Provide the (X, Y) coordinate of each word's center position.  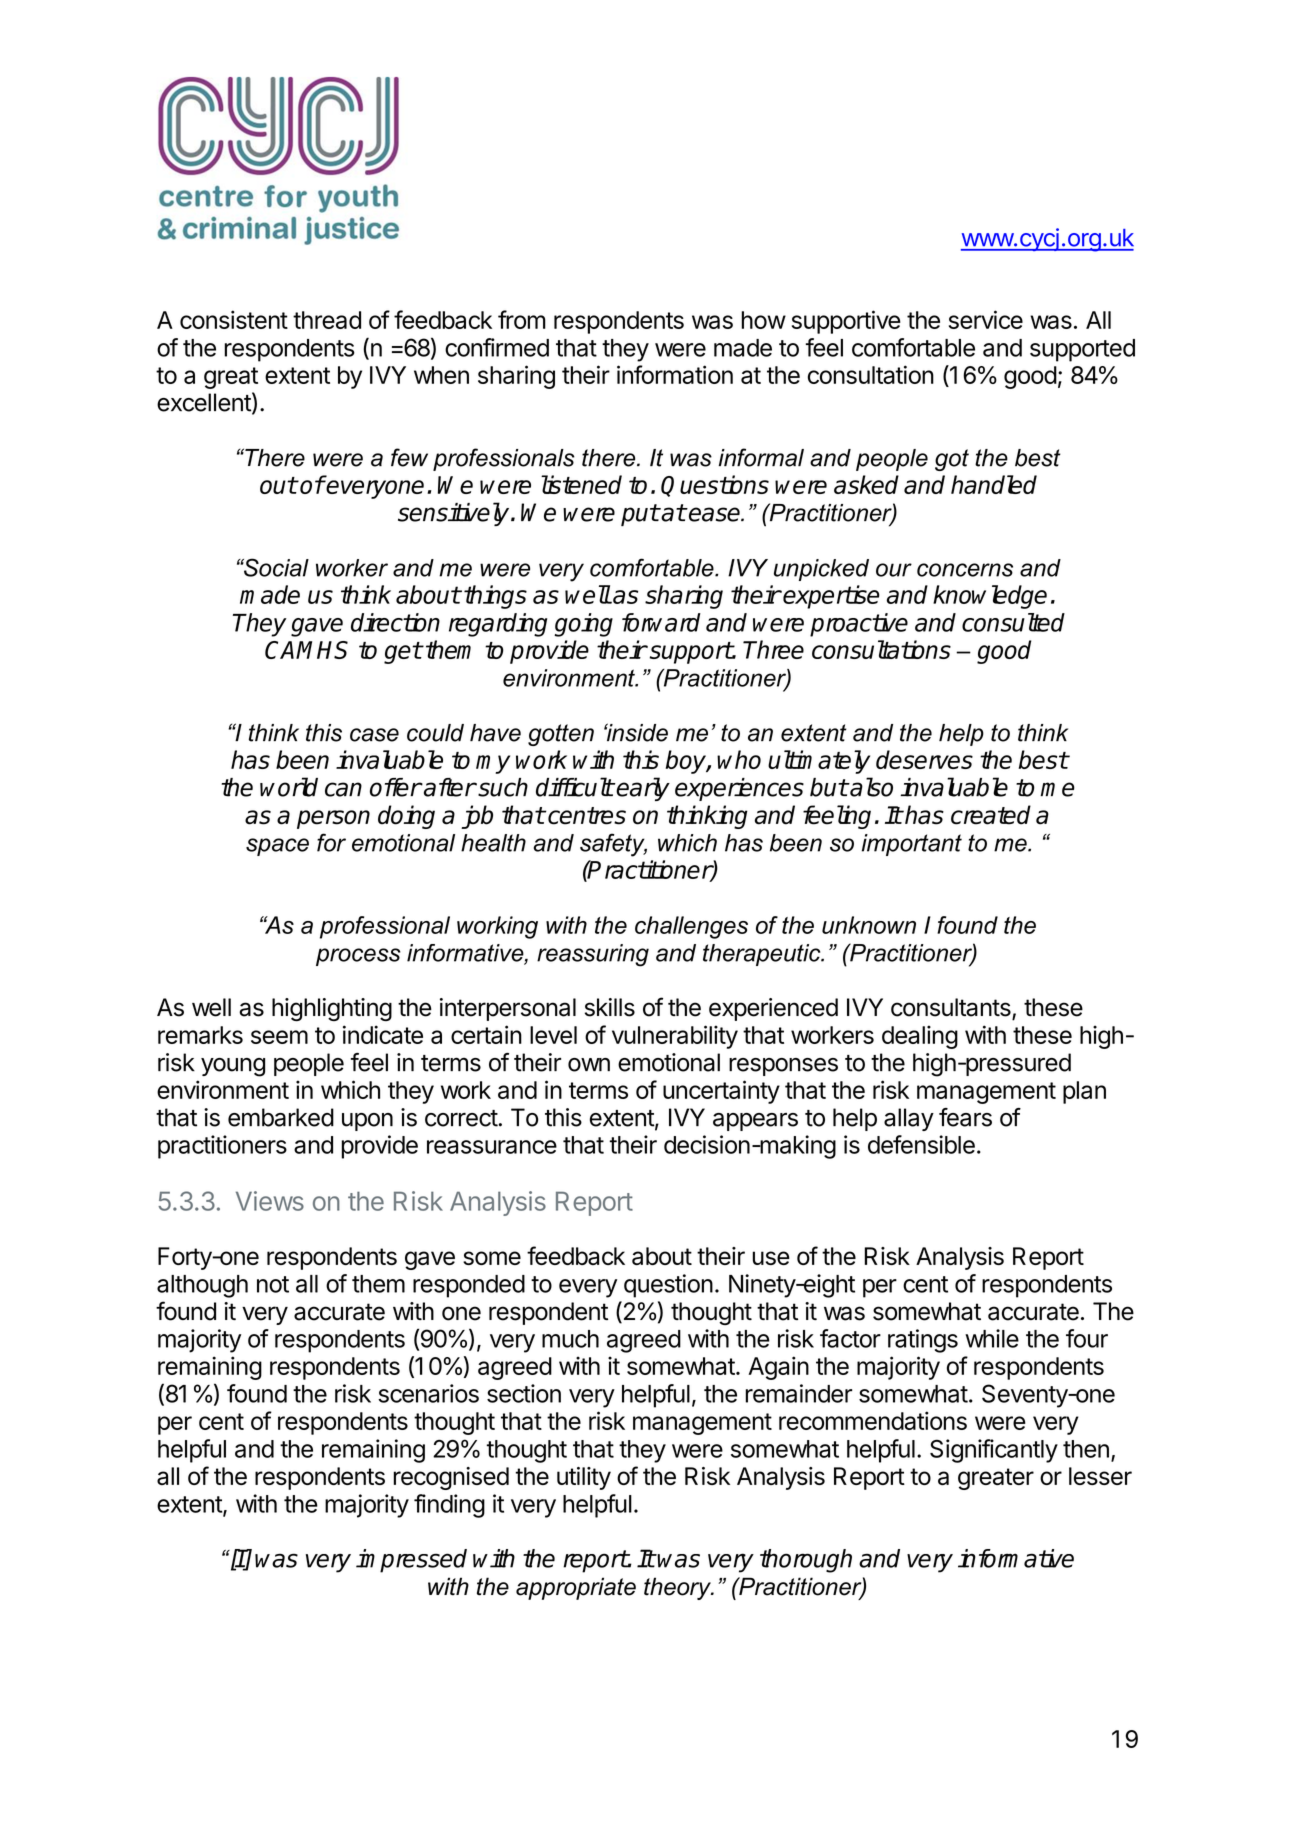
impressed (411, 1561)
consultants (952, 1008)
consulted (1013, 622)
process (358, 957)
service (986, 319)
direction (395, 622)
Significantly (994, 1451)
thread (327, 320)
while (992, 1338)
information (675, 374)
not (273, 1284)
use (771, 1258)
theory (678, 1588)
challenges (691, 927)
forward (661, 622)
